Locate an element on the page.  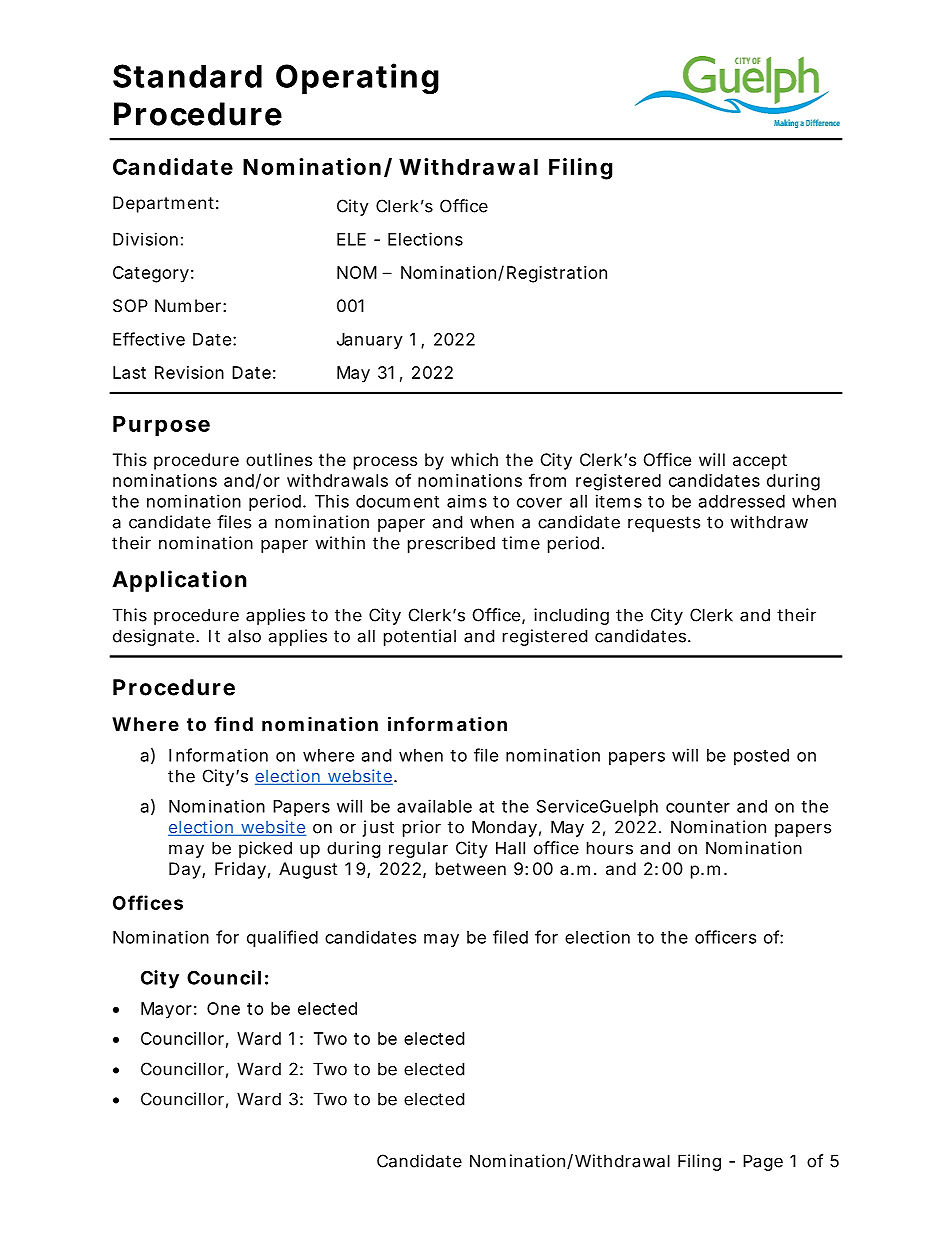
Page is located at coordinates (763, 1162).
